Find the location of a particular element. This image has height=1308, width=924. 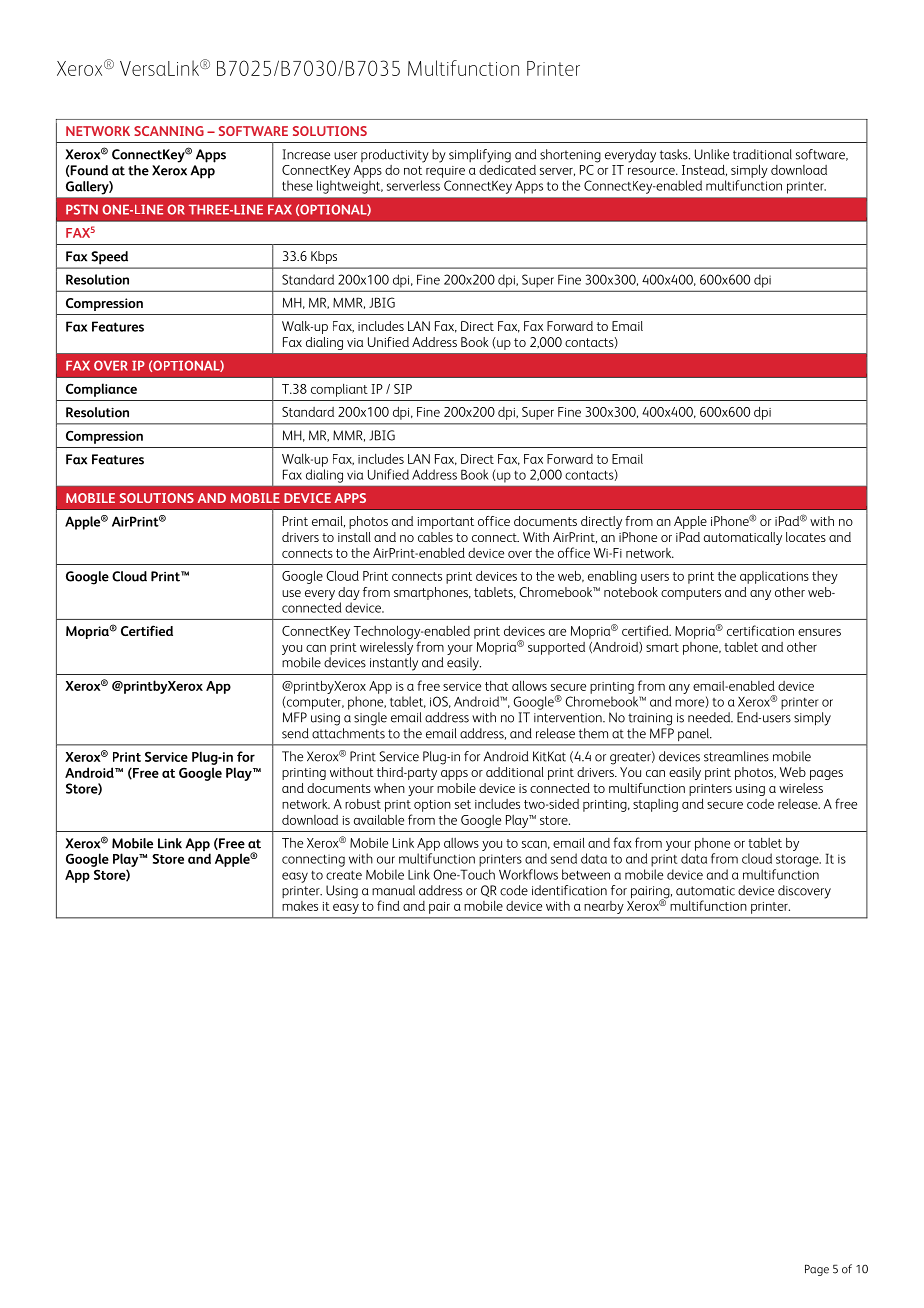

makes is located at coordinates (300, 906).
